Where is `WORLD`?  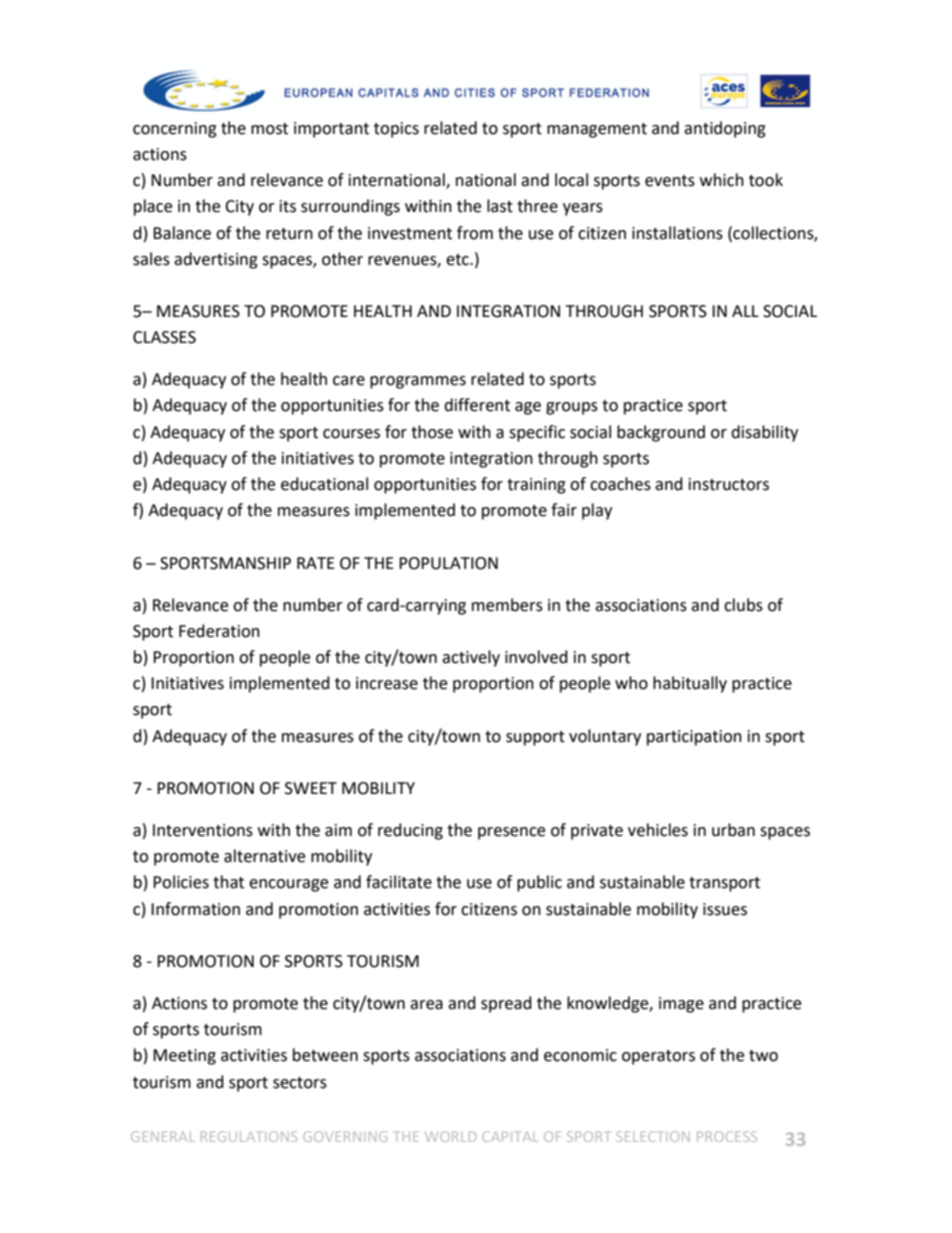
WORLD is located at coordinates (450, 1136).
